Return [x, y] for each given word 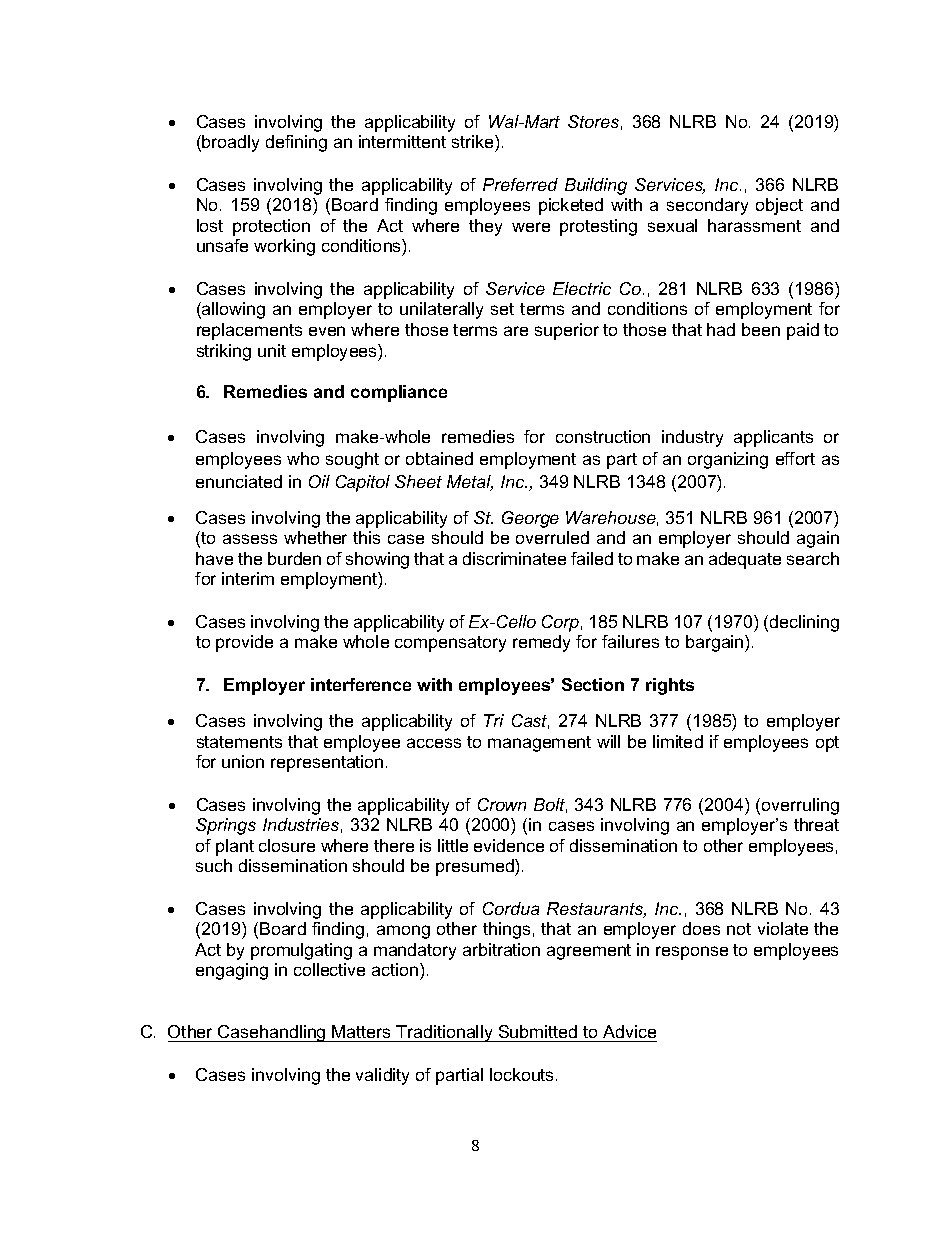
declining [804, 623]
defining [296, 143]
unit [272, 350]
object [779, 206]
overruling [800, 806]
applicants [773, 438]
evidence [509, 845]
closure [287, 845]
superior [567, 331]
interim [248, 578]
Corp [560, 623]
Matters [361, 1031]
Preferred [520, 184]
